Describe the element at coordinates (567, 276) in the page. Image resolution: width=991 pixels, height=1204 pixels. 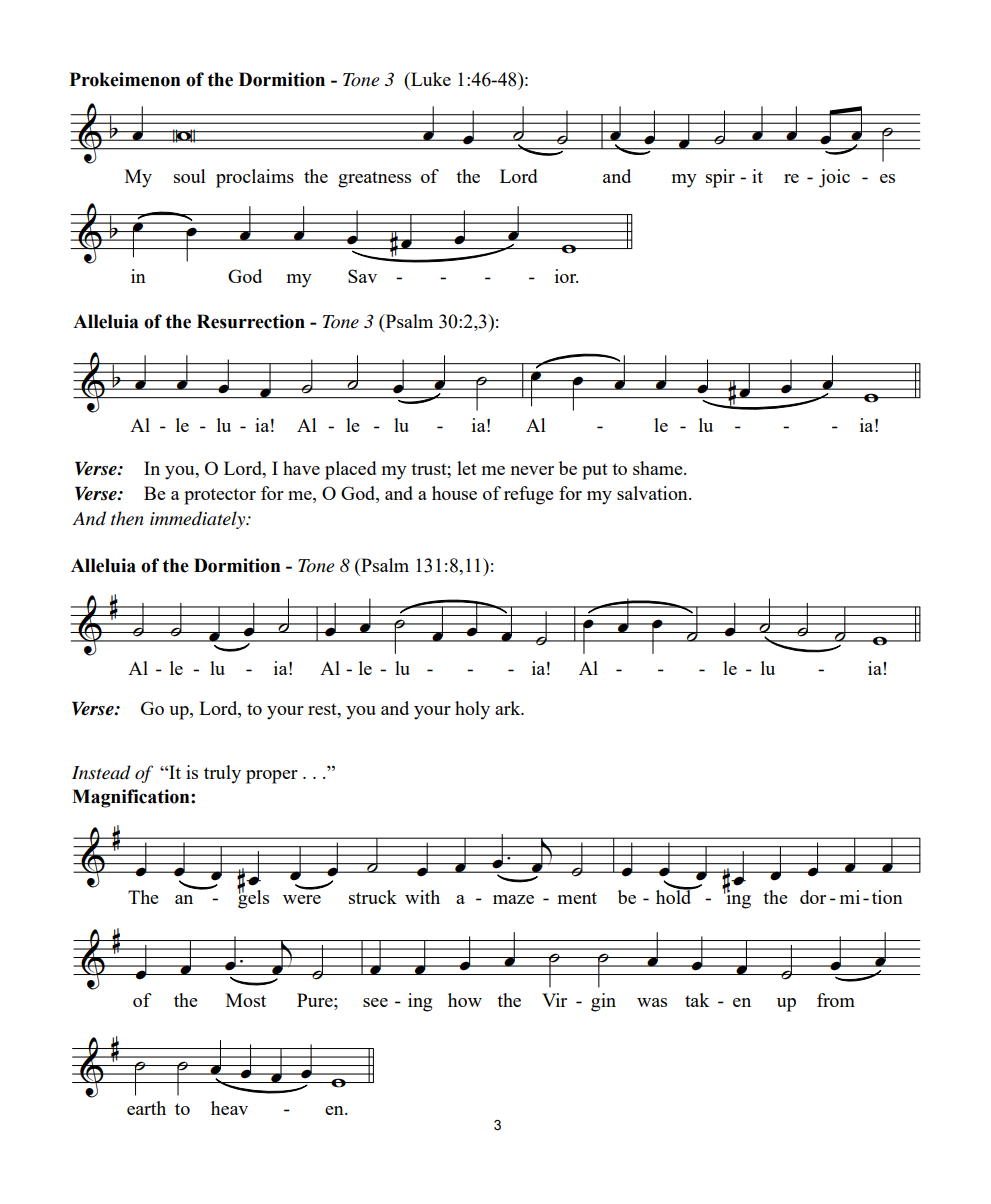
I see `ior` at that location.
